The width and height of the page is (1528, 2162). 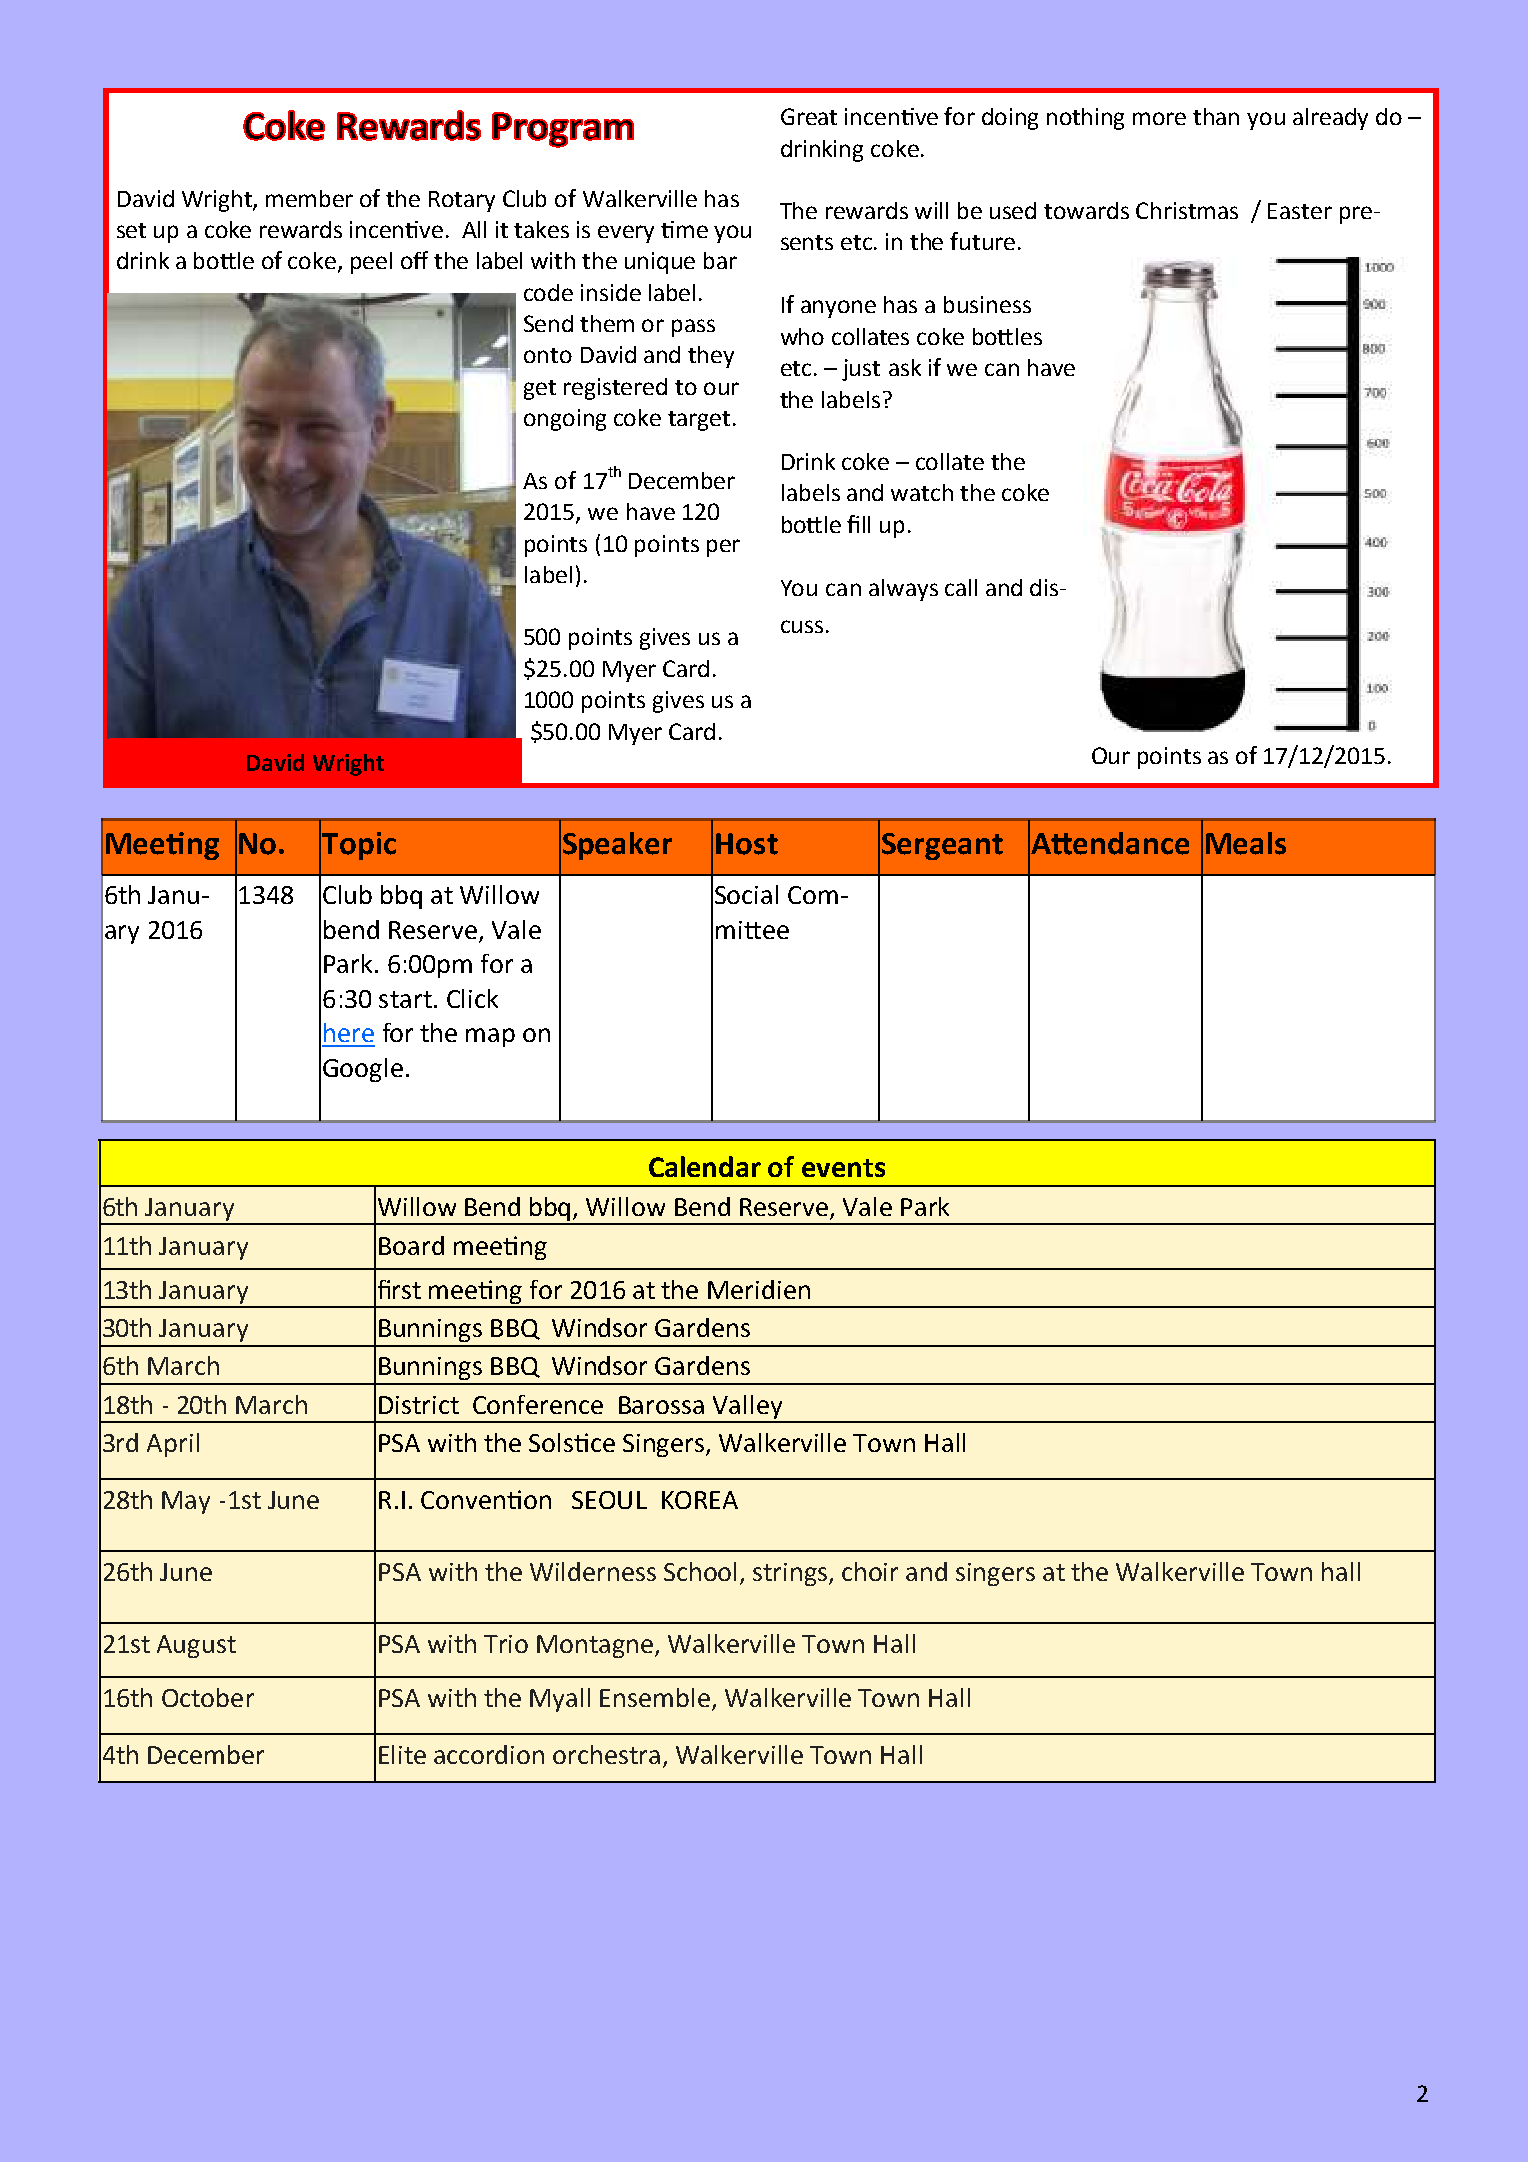 What do you see at coordinates (922, 492) in the page?
I see `watch` at bounding box center [922, 492].
